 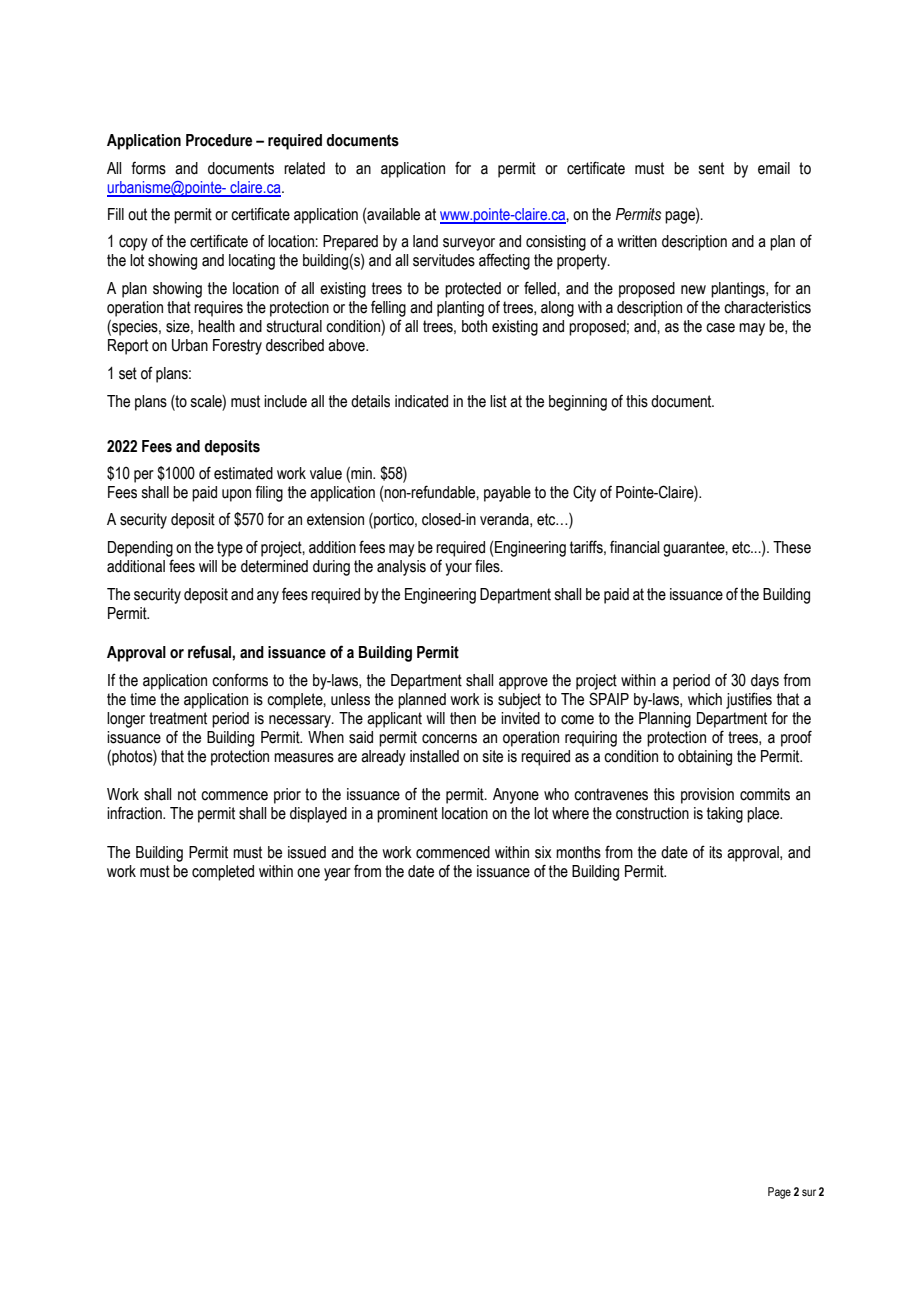 I want to click on sent, so click(x=711, y=168).
